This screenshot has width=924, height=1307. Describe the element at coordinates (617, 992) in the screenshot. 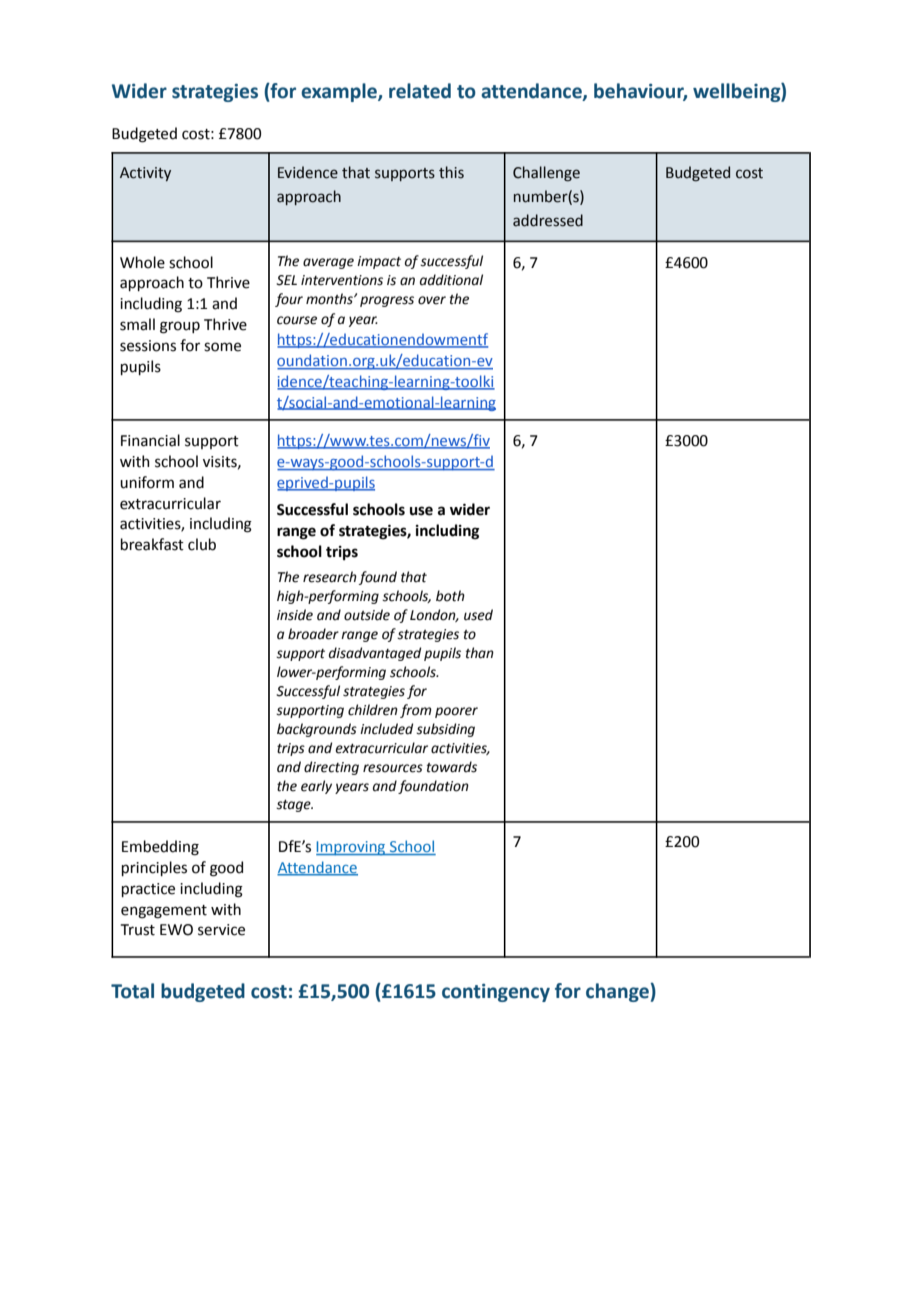

I see `change` at that location.
